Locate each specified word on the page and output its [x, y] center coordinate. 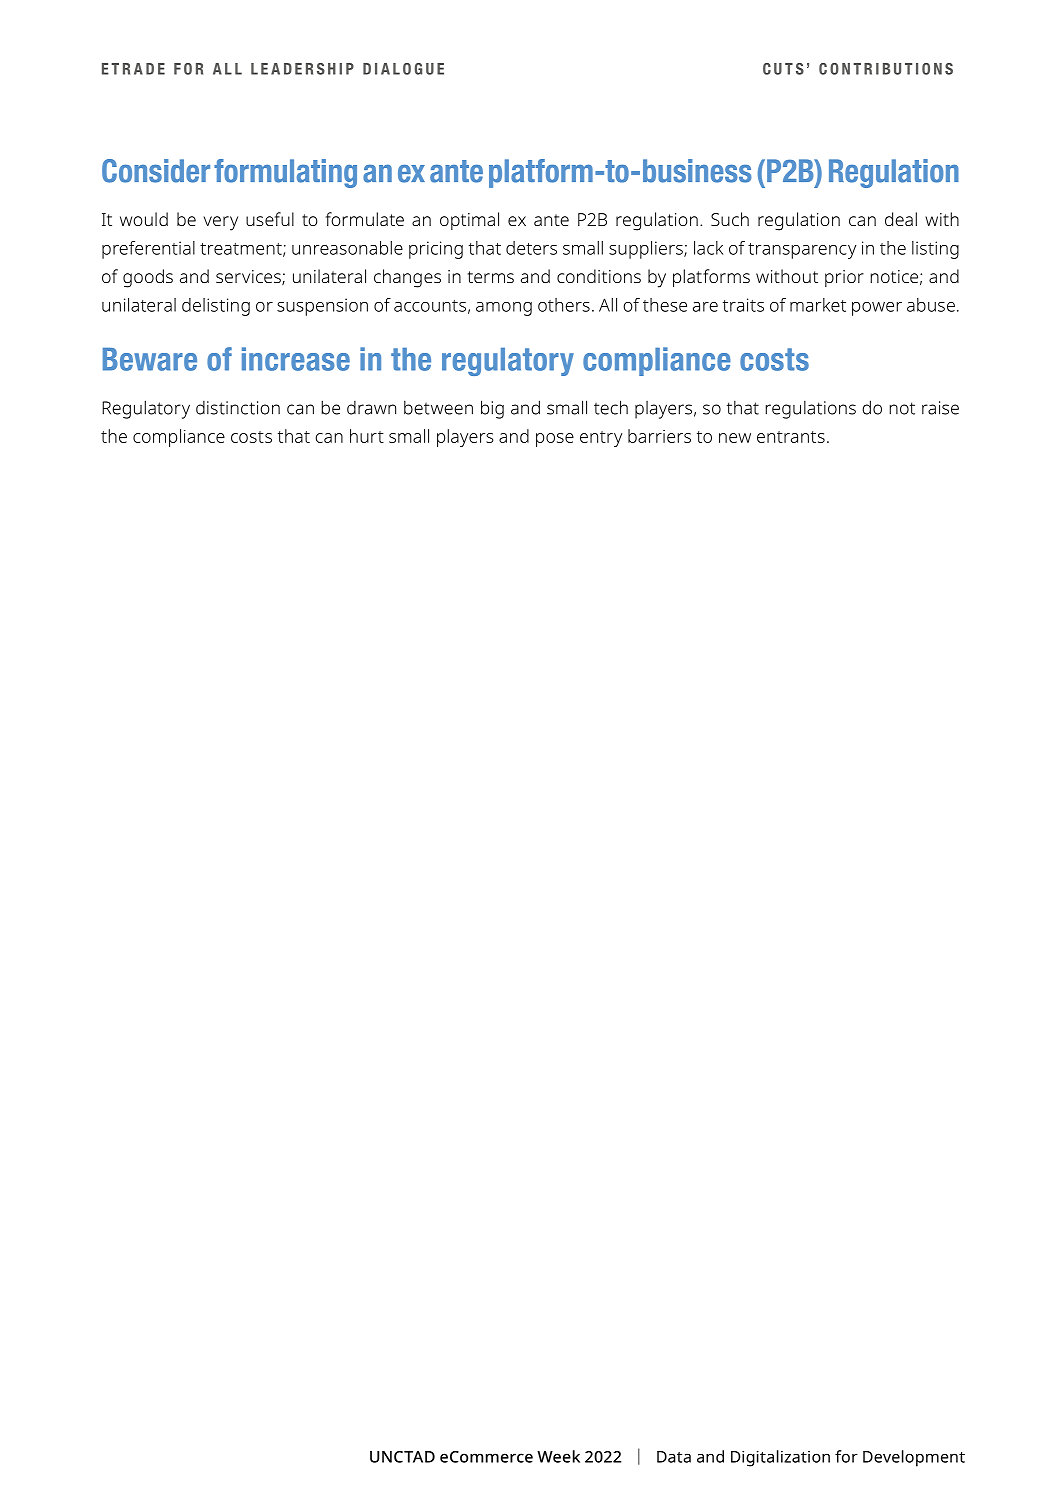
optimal [469, 221]
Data [674, 1457]
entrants [791, 437]
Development [914, 1458]
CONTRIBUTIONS [886, 69]
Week [558, 1456]
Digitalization [780, 1458]
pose [555, 440]
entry [601, 439]
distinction [238, 408]
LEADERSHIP [302, 69]
